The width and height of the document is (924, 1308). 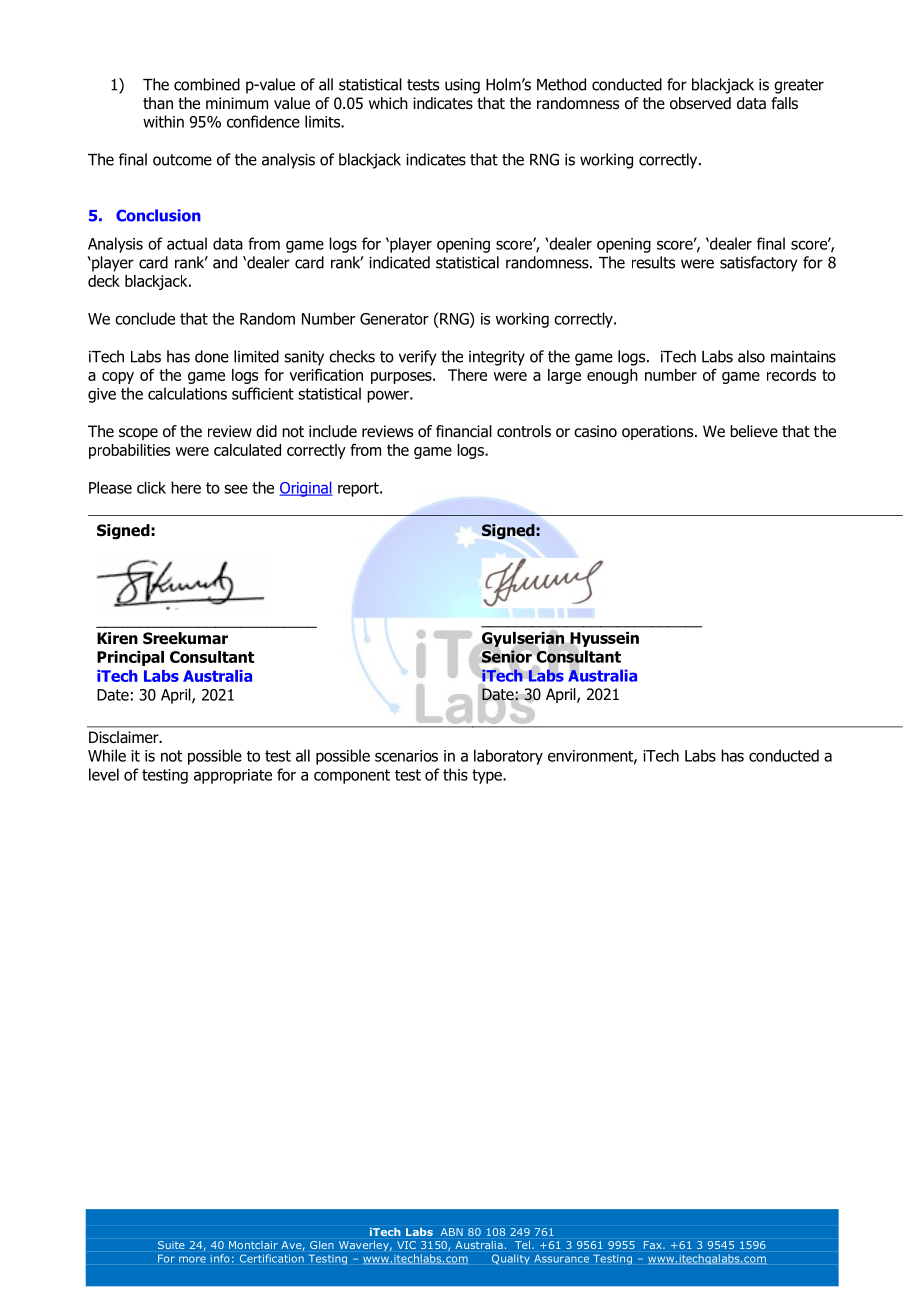 I want to click on calculations, so click(x=187, y=393).
